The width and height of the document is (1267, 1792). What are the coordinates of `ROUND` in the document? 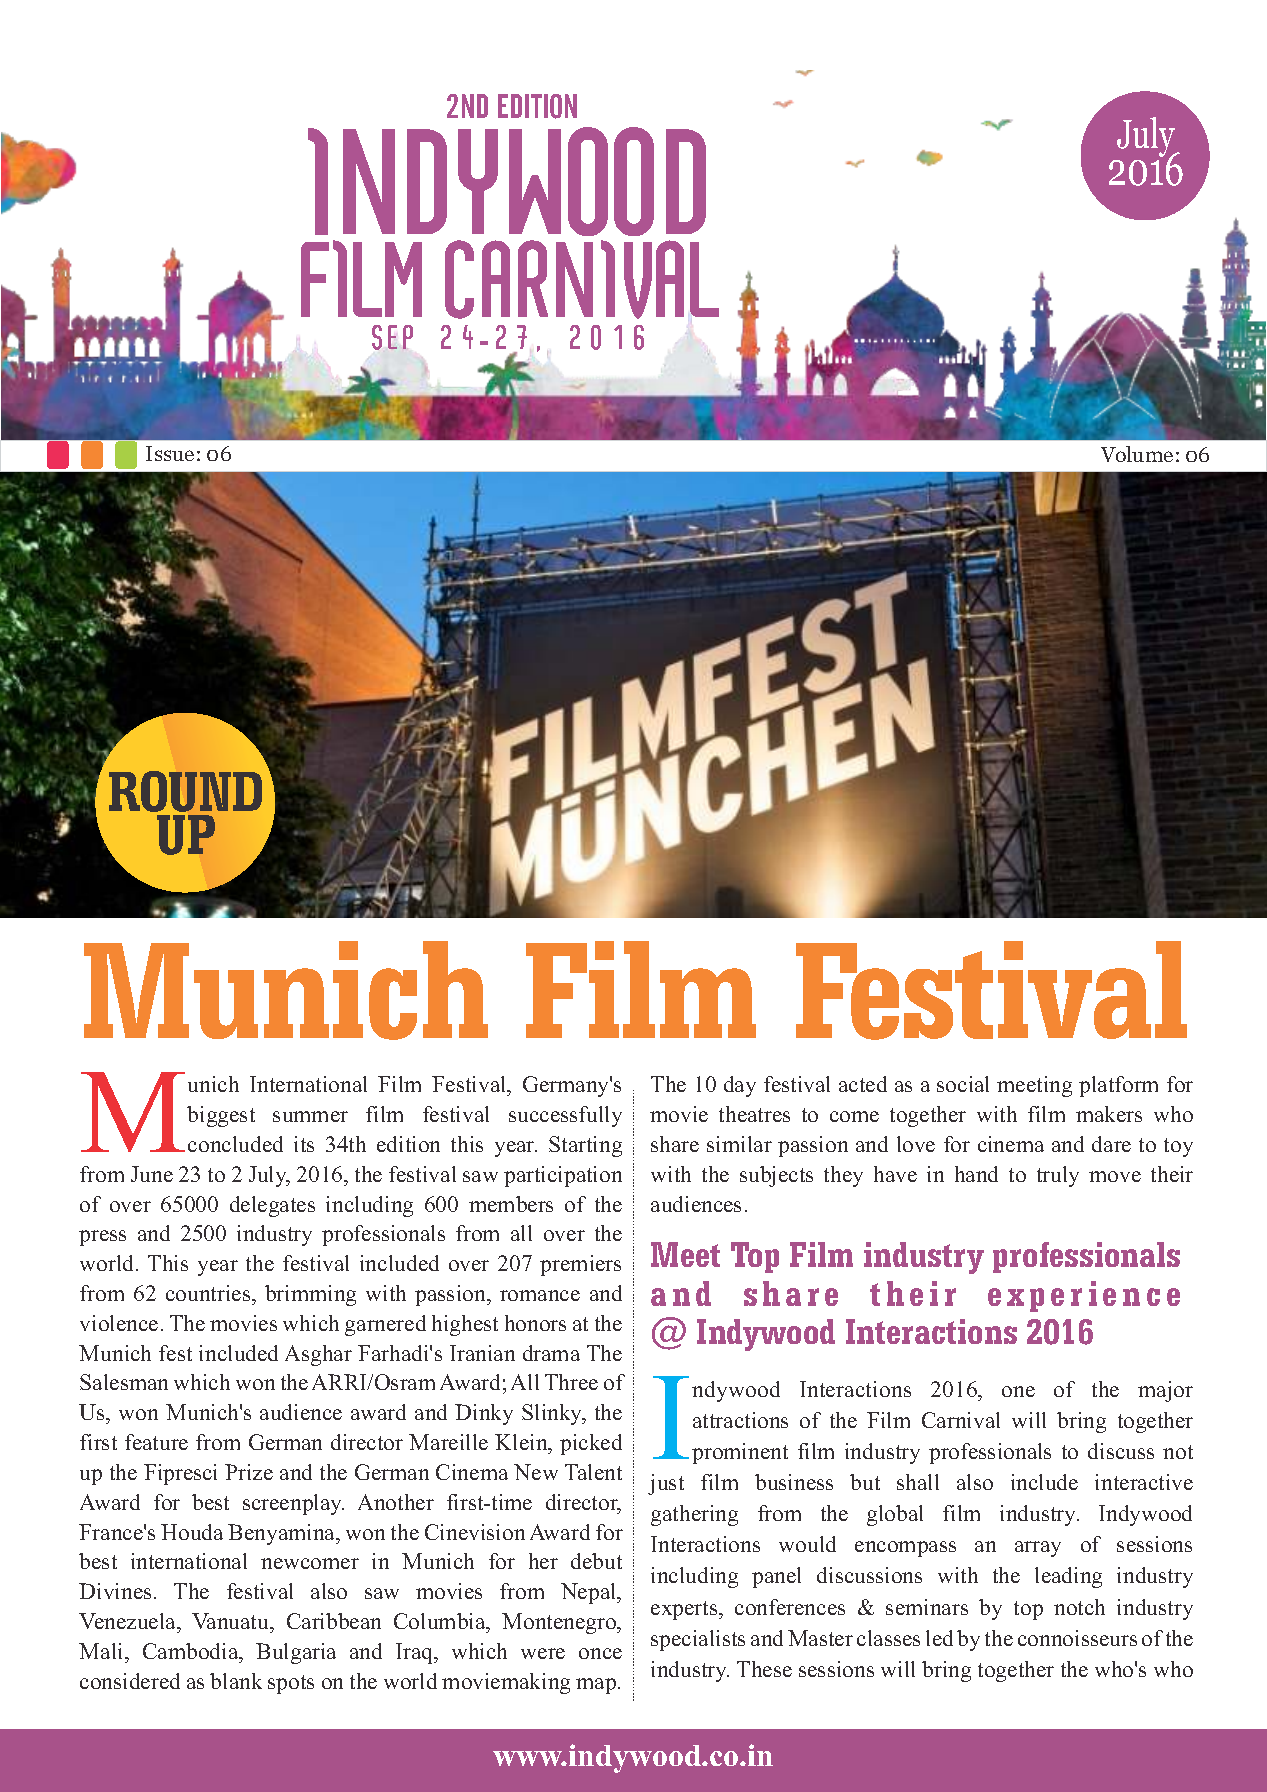 It's located at (185, 791).
